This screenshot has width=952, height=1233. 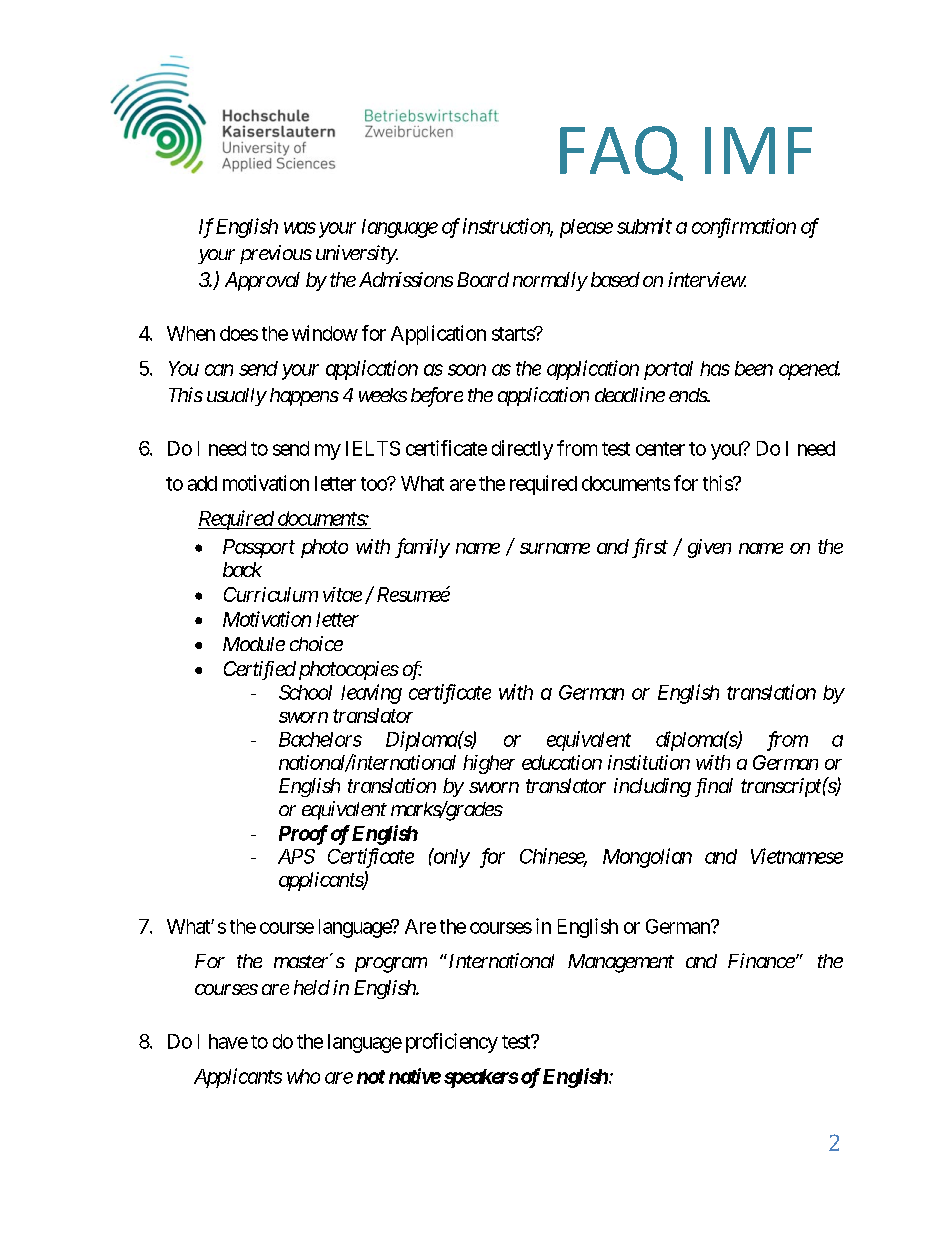 I want to click on IMF, so click(x=758, y=150).
